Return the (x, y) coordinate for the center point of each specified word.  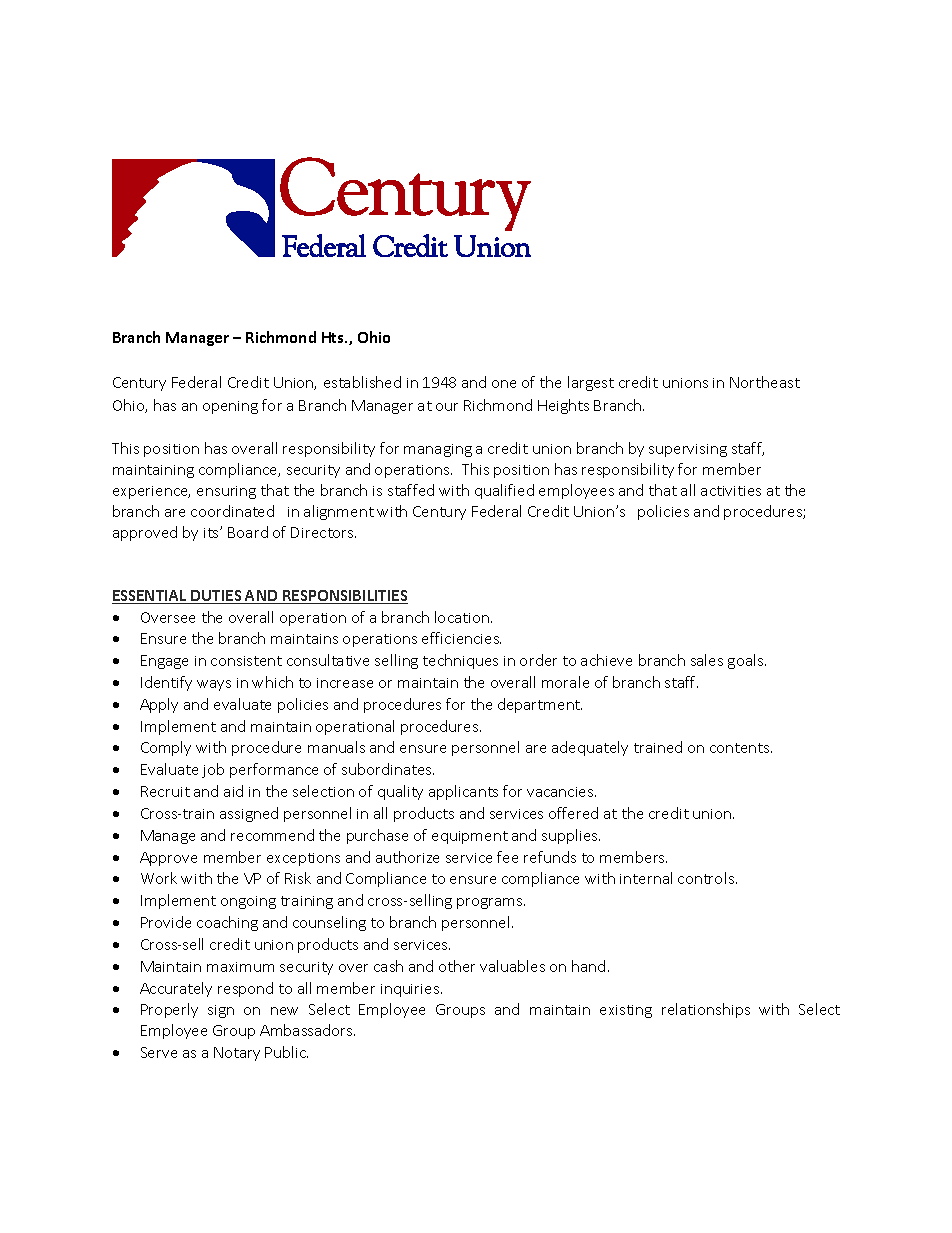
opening (230, 407)
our (447, 407)
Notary (237, 1054)
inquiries (411, 990)
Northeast (765, 382)
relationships (706, 1010)
